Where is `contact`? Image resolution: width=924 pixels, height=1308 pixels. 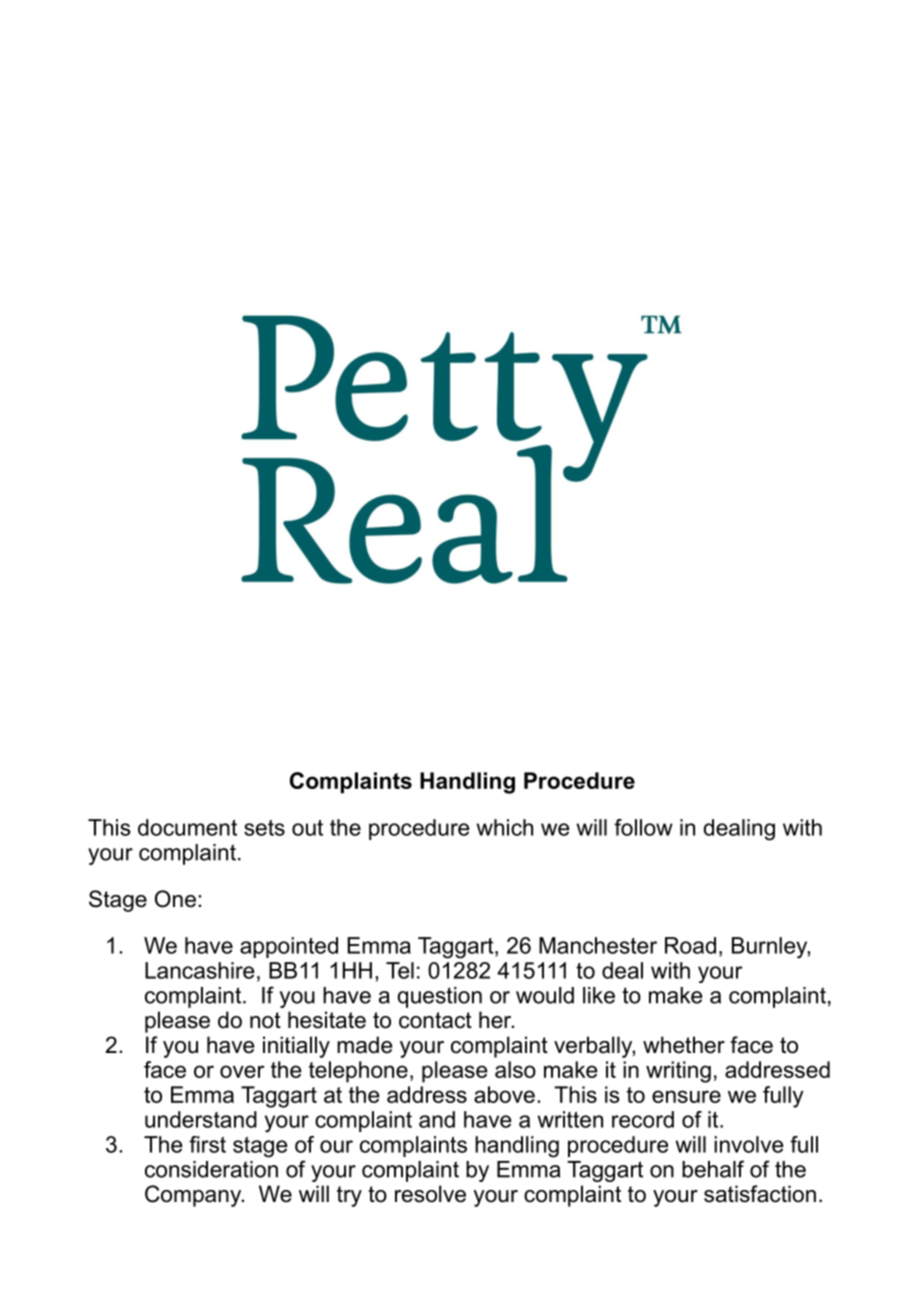
contact is located at coordinates (435, 1020).
